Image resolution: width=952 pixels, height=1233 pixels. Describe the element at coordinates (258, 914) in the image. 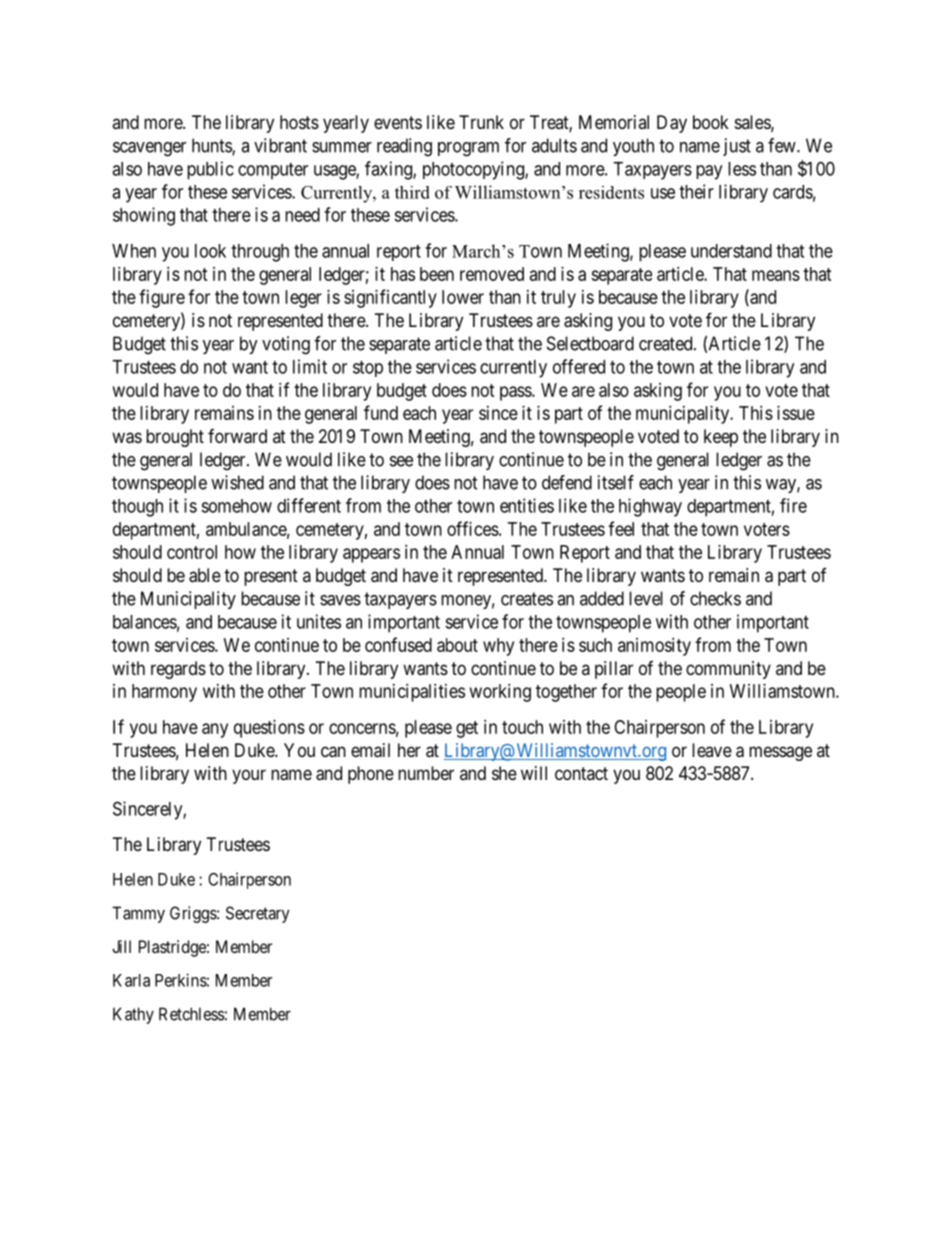

I see `Secretary` at that location.
